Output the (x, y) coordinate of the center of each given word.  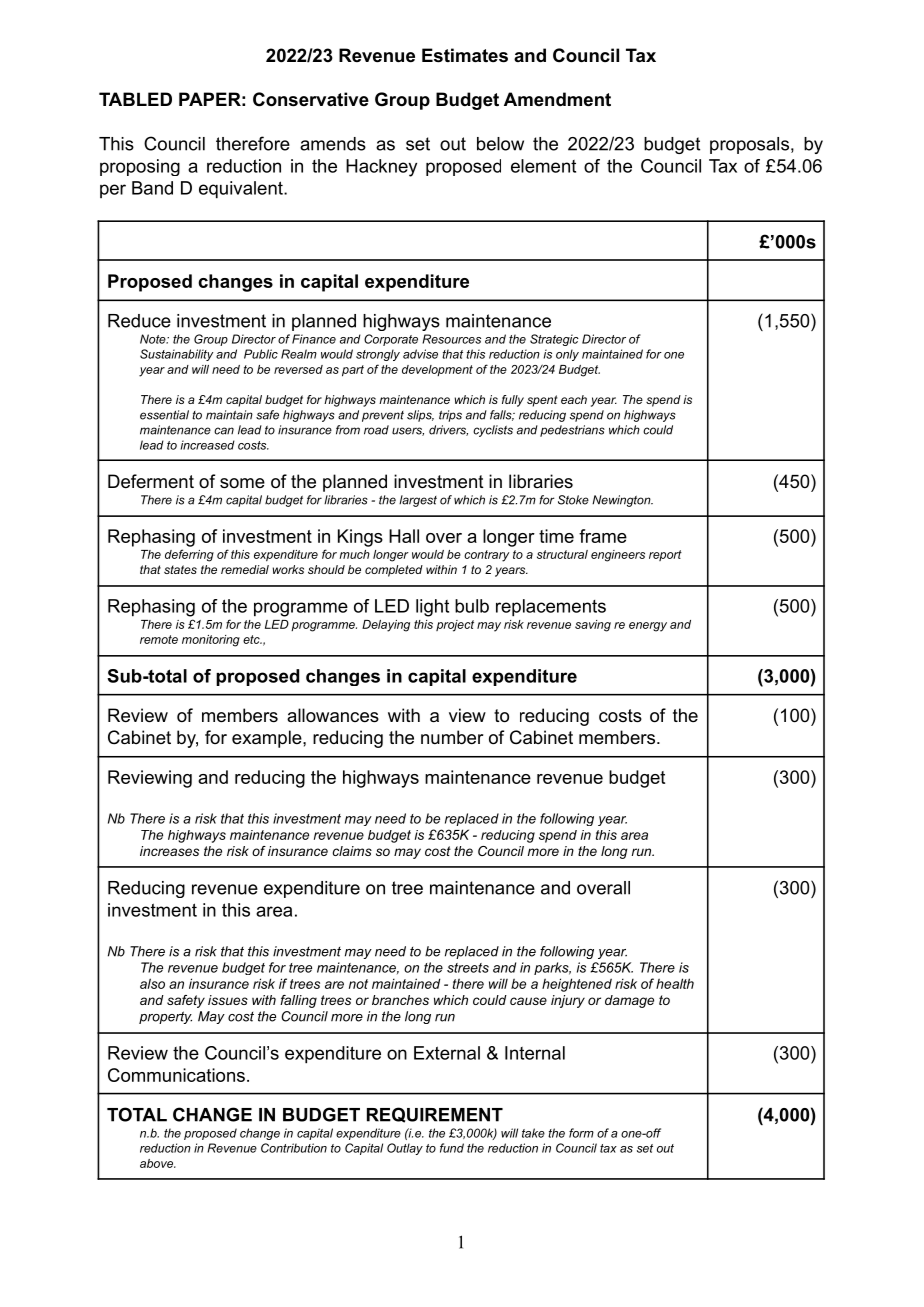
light (432, 608)
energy (648, 627)
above (158, 1163)
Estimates (465, 55)
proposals (749, 145)
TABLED (135, 99)
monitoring (211, 641)
